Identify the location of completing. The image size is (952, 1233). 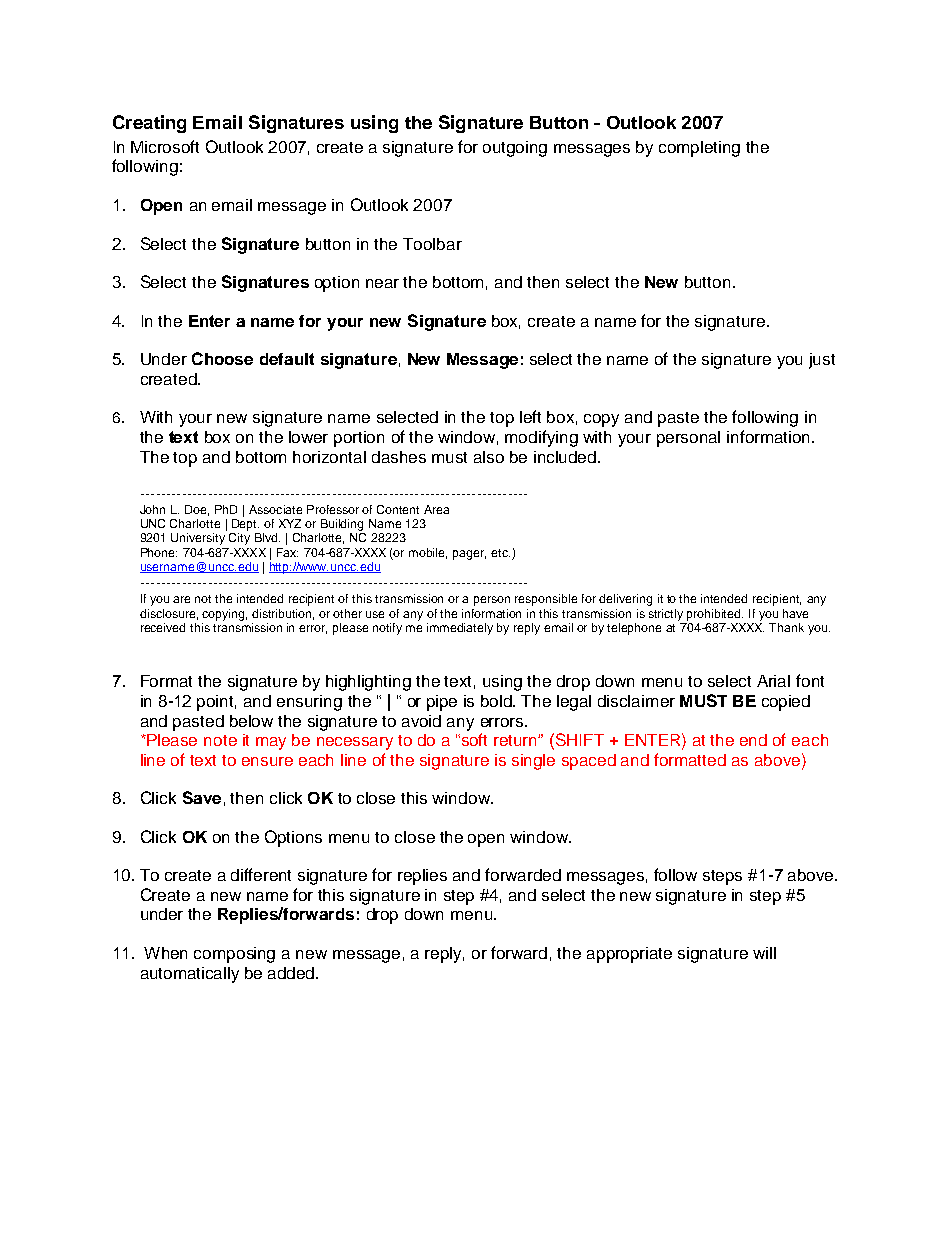
(699, 149).
